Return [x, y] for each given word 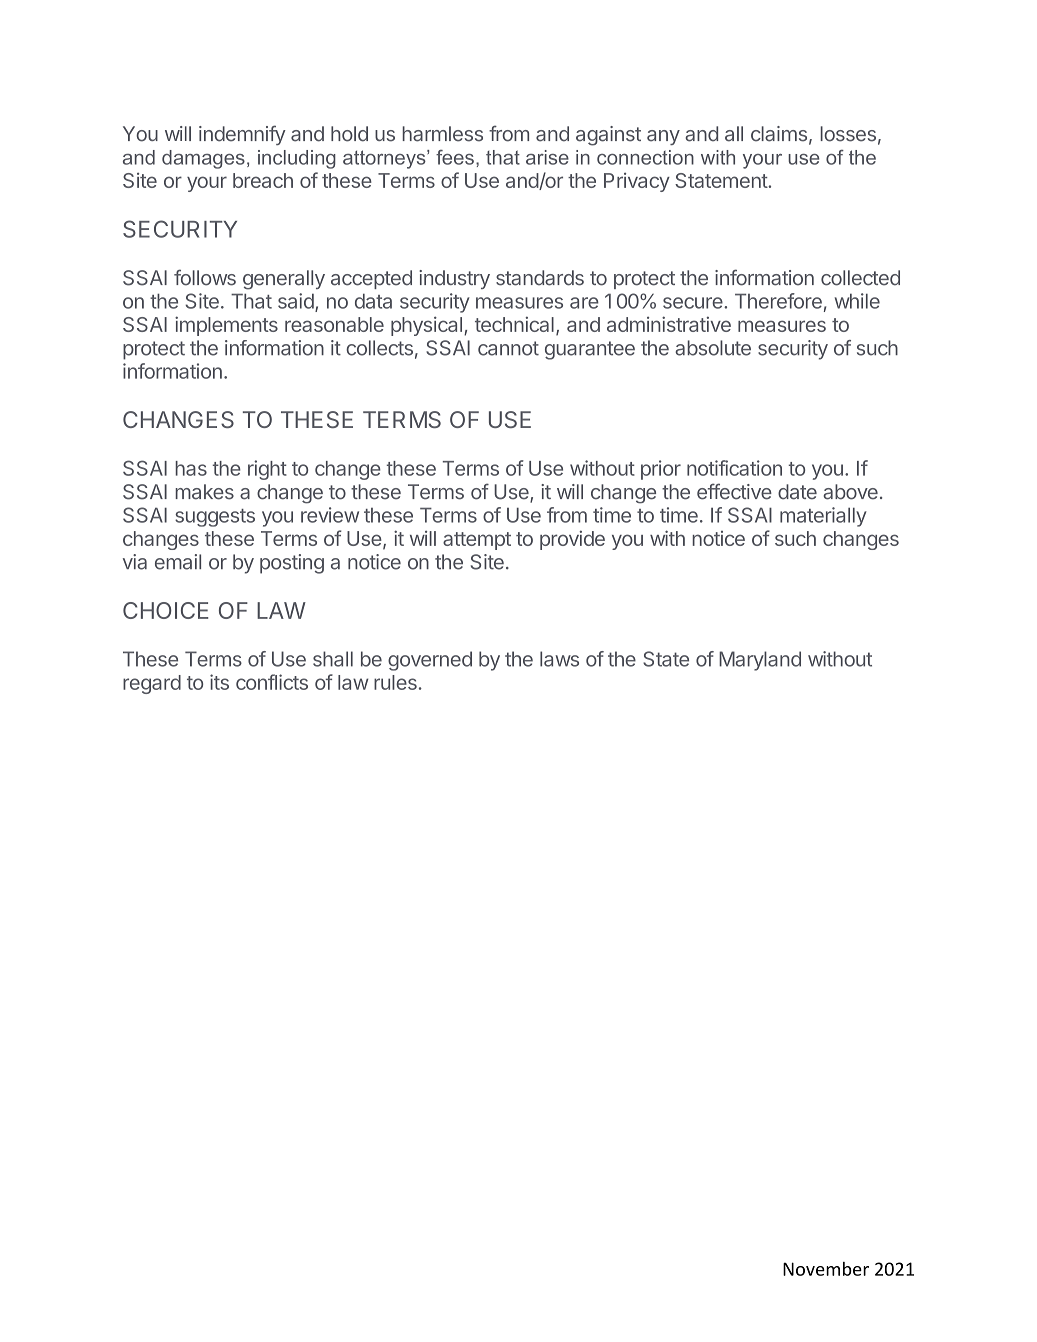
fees [455, 157]
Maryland [760, 661]
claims [779, 134]
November [826, 1269]
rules [395, 682]
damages [203, 159]
